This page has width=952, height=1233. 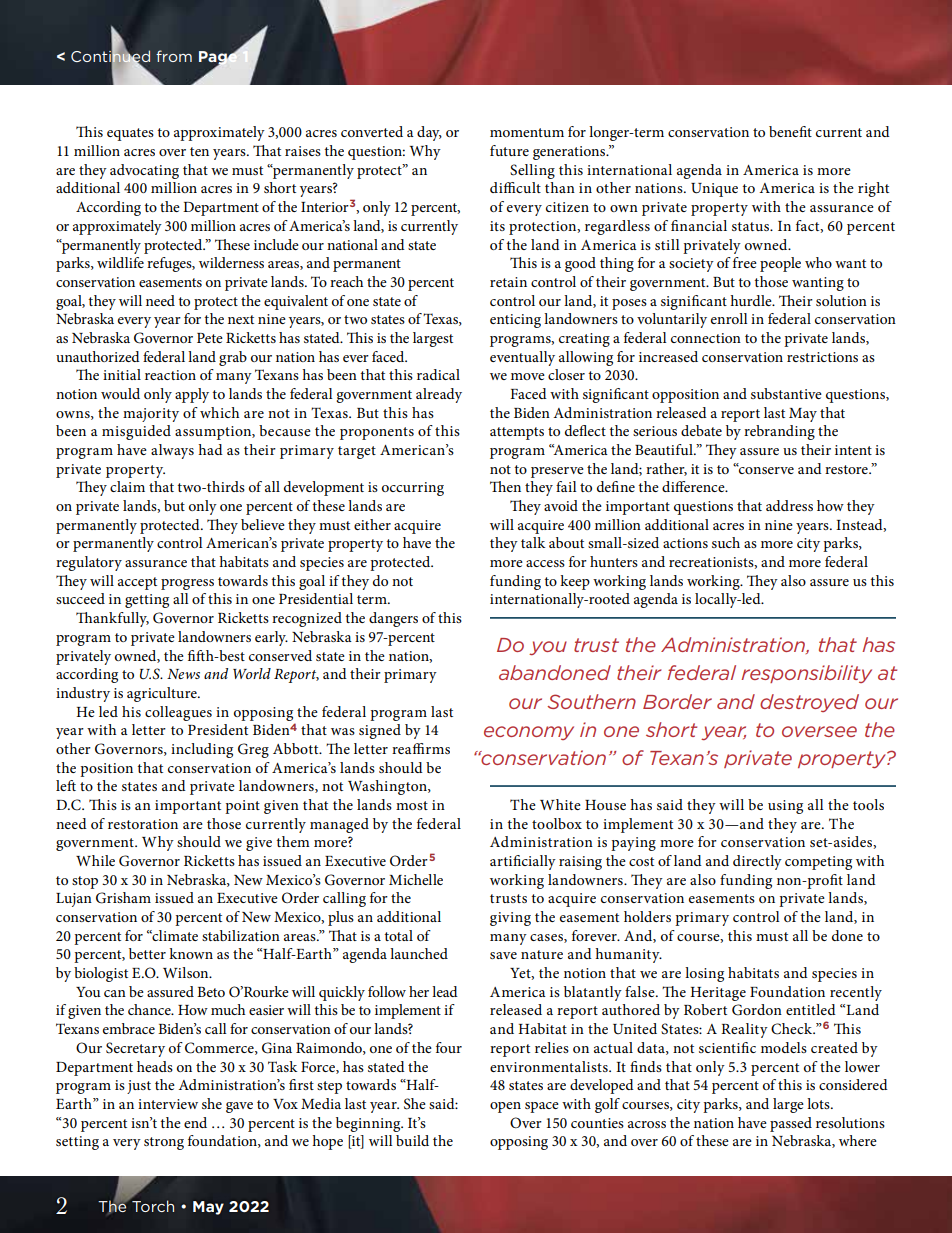 What do you see at coordinates (164, 1143) in the page?
I see `strong` at bounding box center [164, 1143].
